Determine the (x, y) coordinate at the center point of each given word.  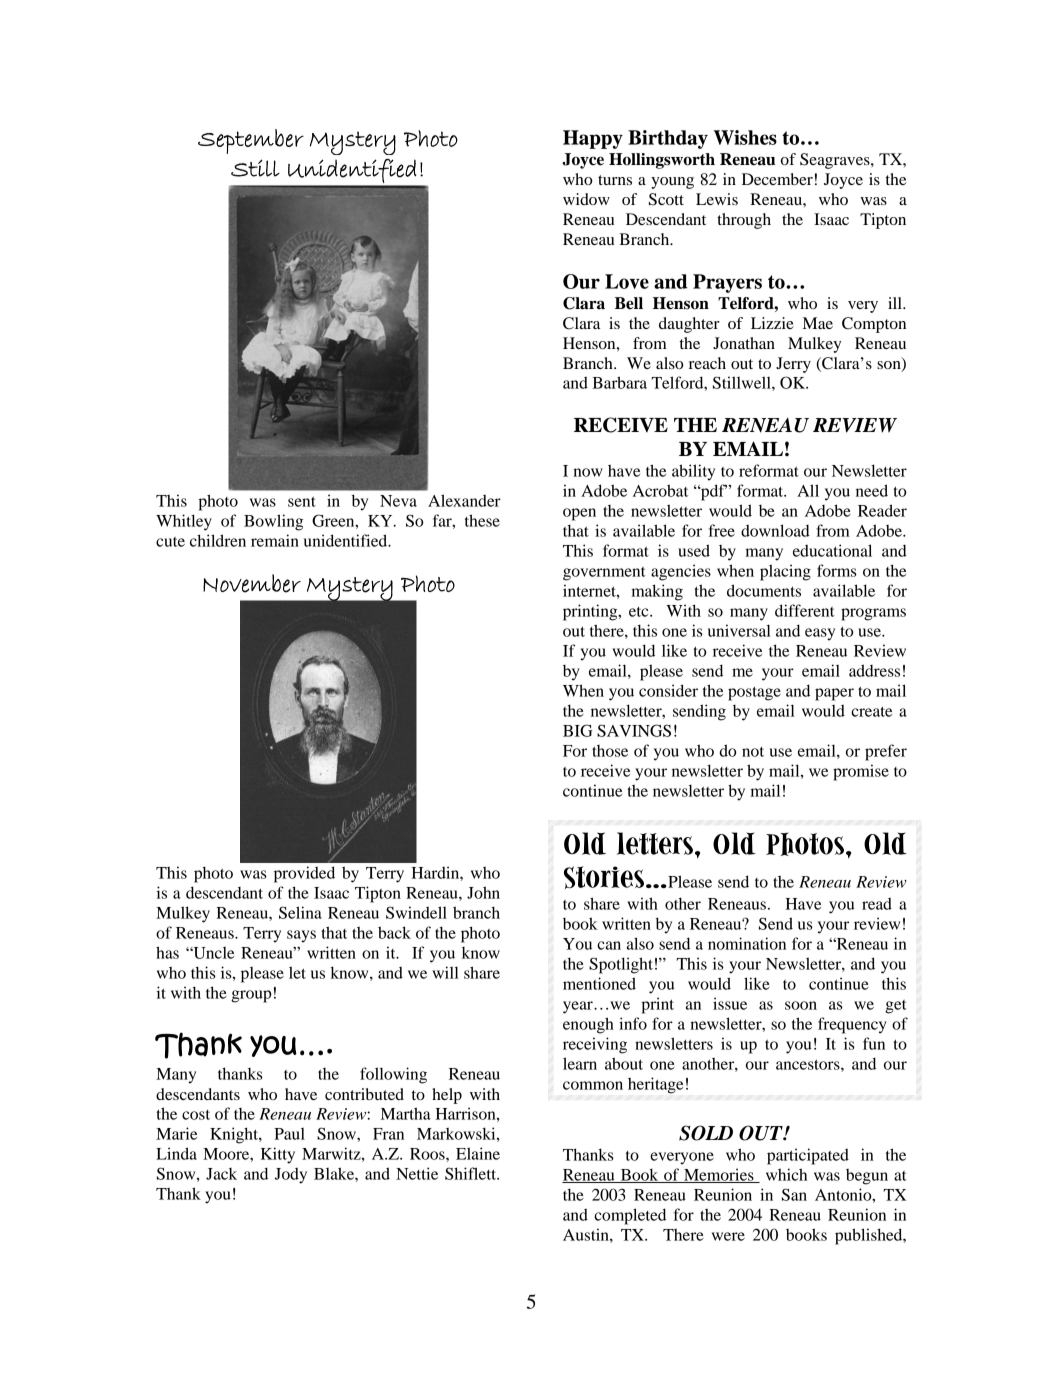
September (251, 141)
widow (586, 199)
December (777, 179)
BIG (578, 730)
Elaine (478, 1153)
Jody (291, 1176)
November (252, 583)
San (794, 1194)
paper (834, 694)
